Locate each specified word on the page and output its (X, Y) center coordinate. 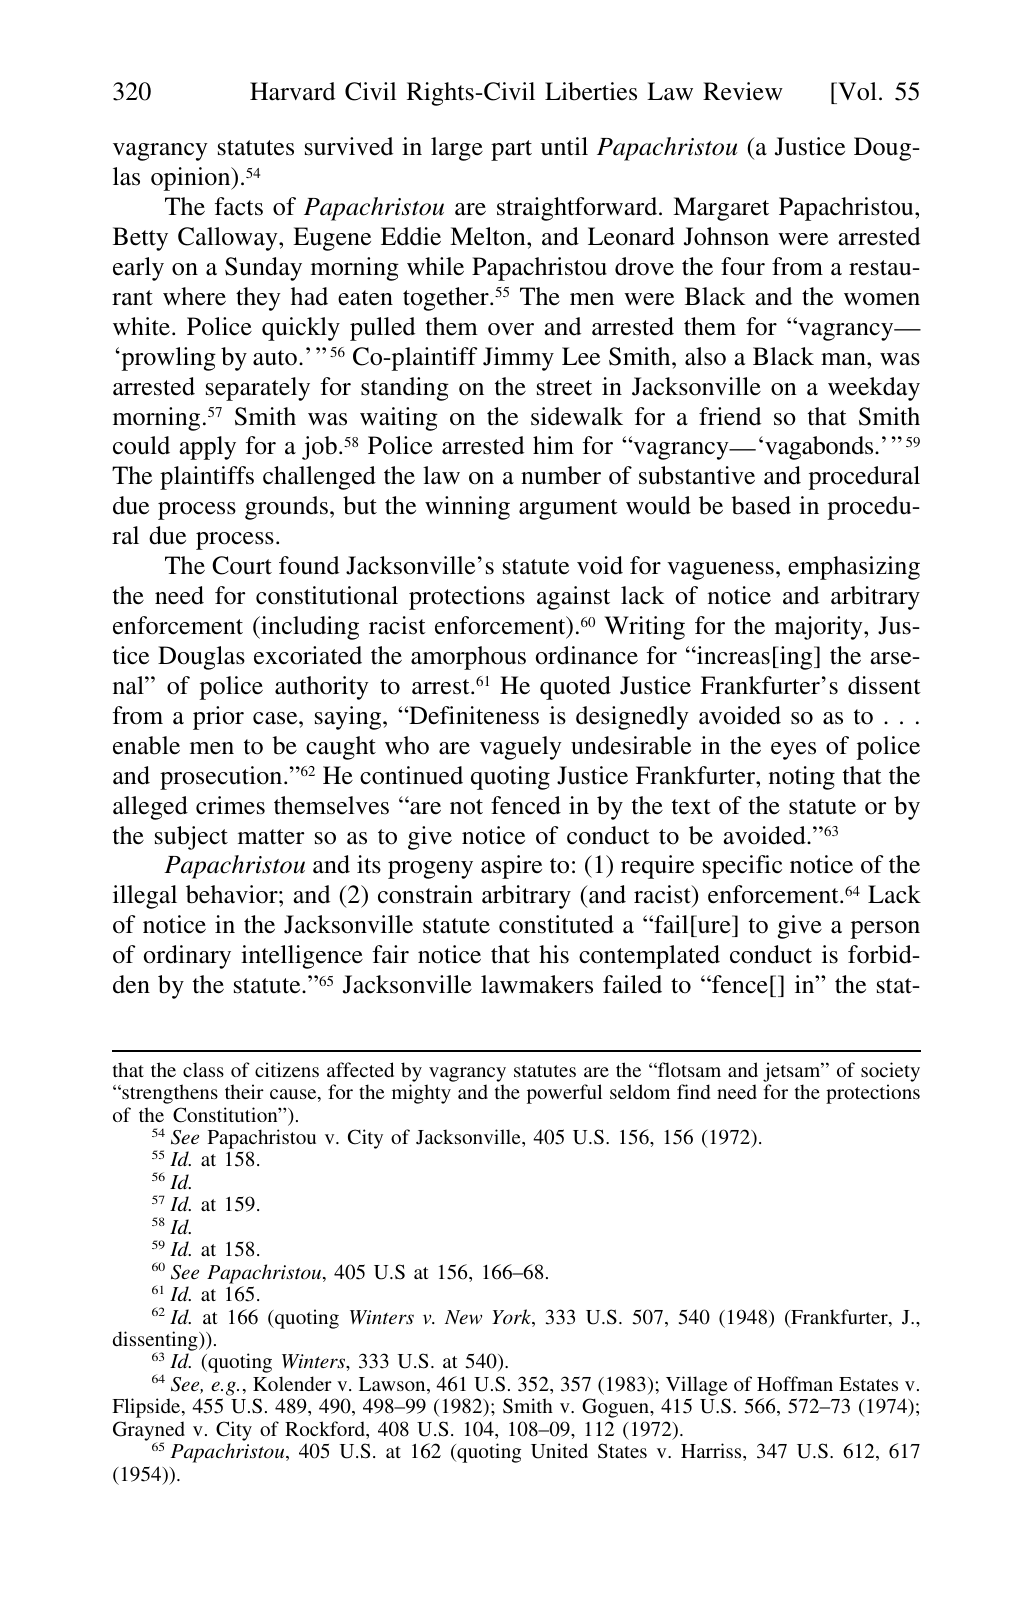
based (761, 505)
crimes (230, 805)
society (890, 1072)
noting (802, 778)
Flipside (147, 1408)
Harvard (292, 91)
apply (207, 448)
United (559, 1451)
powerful (564, 1094)
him (553, 445)
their (244, 1091)
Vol (856, 93)
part (511, 150)
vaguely (521, 748)
